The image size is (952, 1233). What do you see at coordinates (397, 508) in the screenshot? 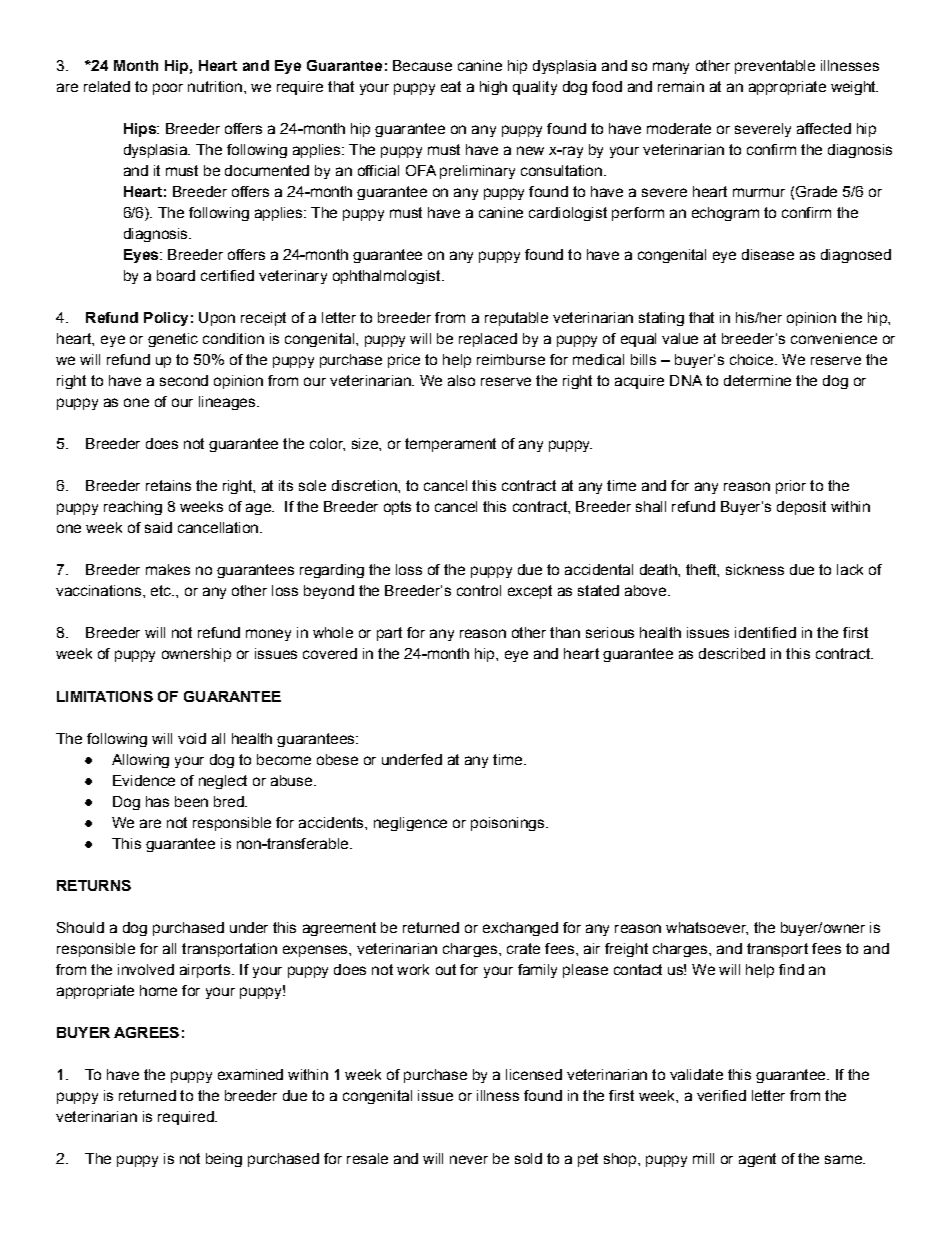
I see `opts` at bounding box center [397, 508].
